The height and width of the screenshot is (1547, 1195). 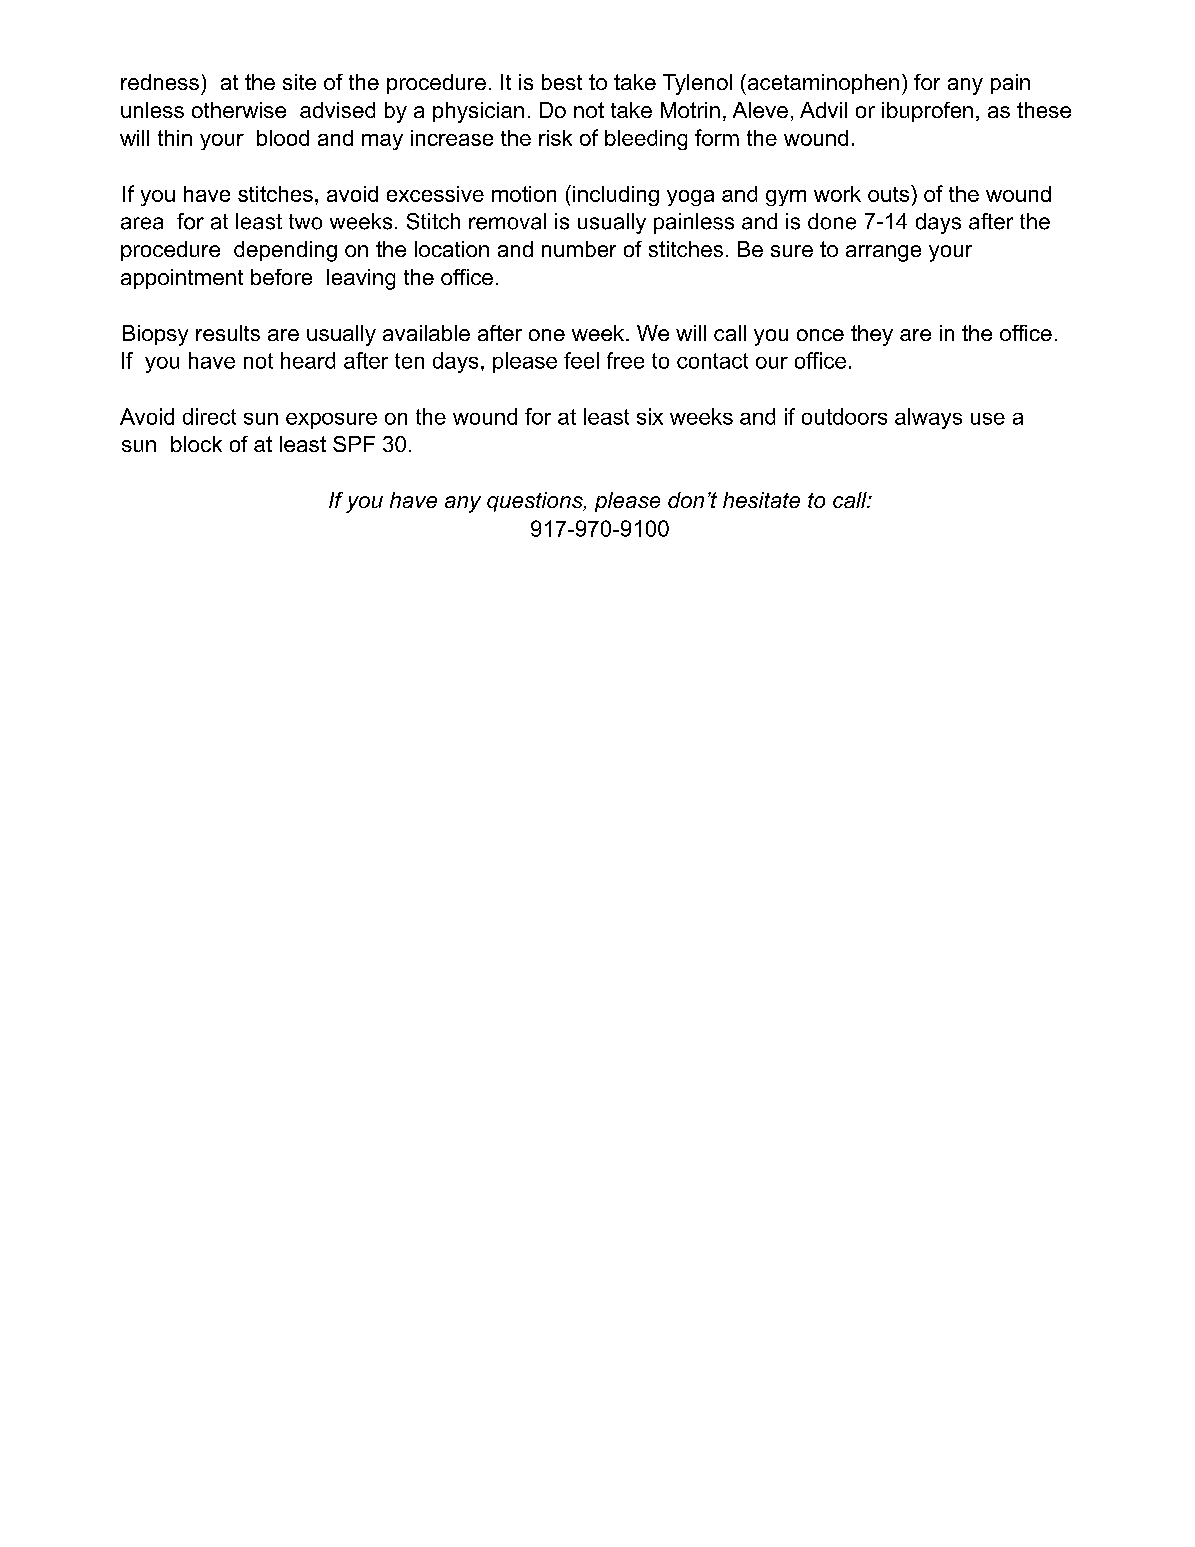 What do you see at coordinates (305, 222) in the screenshot?
I see `two` at bounding box center [305, 222].
